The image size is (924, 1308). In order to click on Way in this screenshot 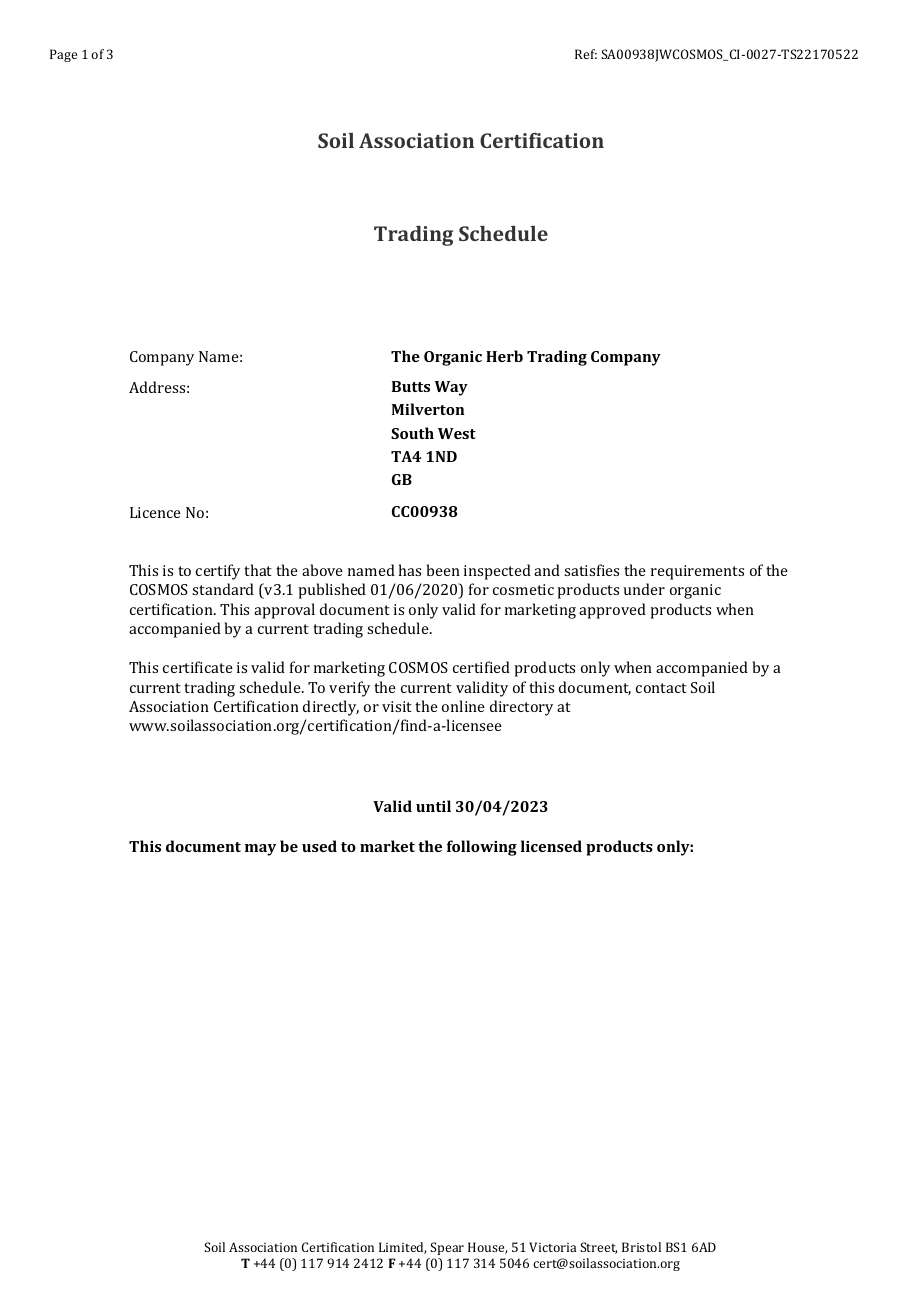, I will do `click(451, 388)`.
